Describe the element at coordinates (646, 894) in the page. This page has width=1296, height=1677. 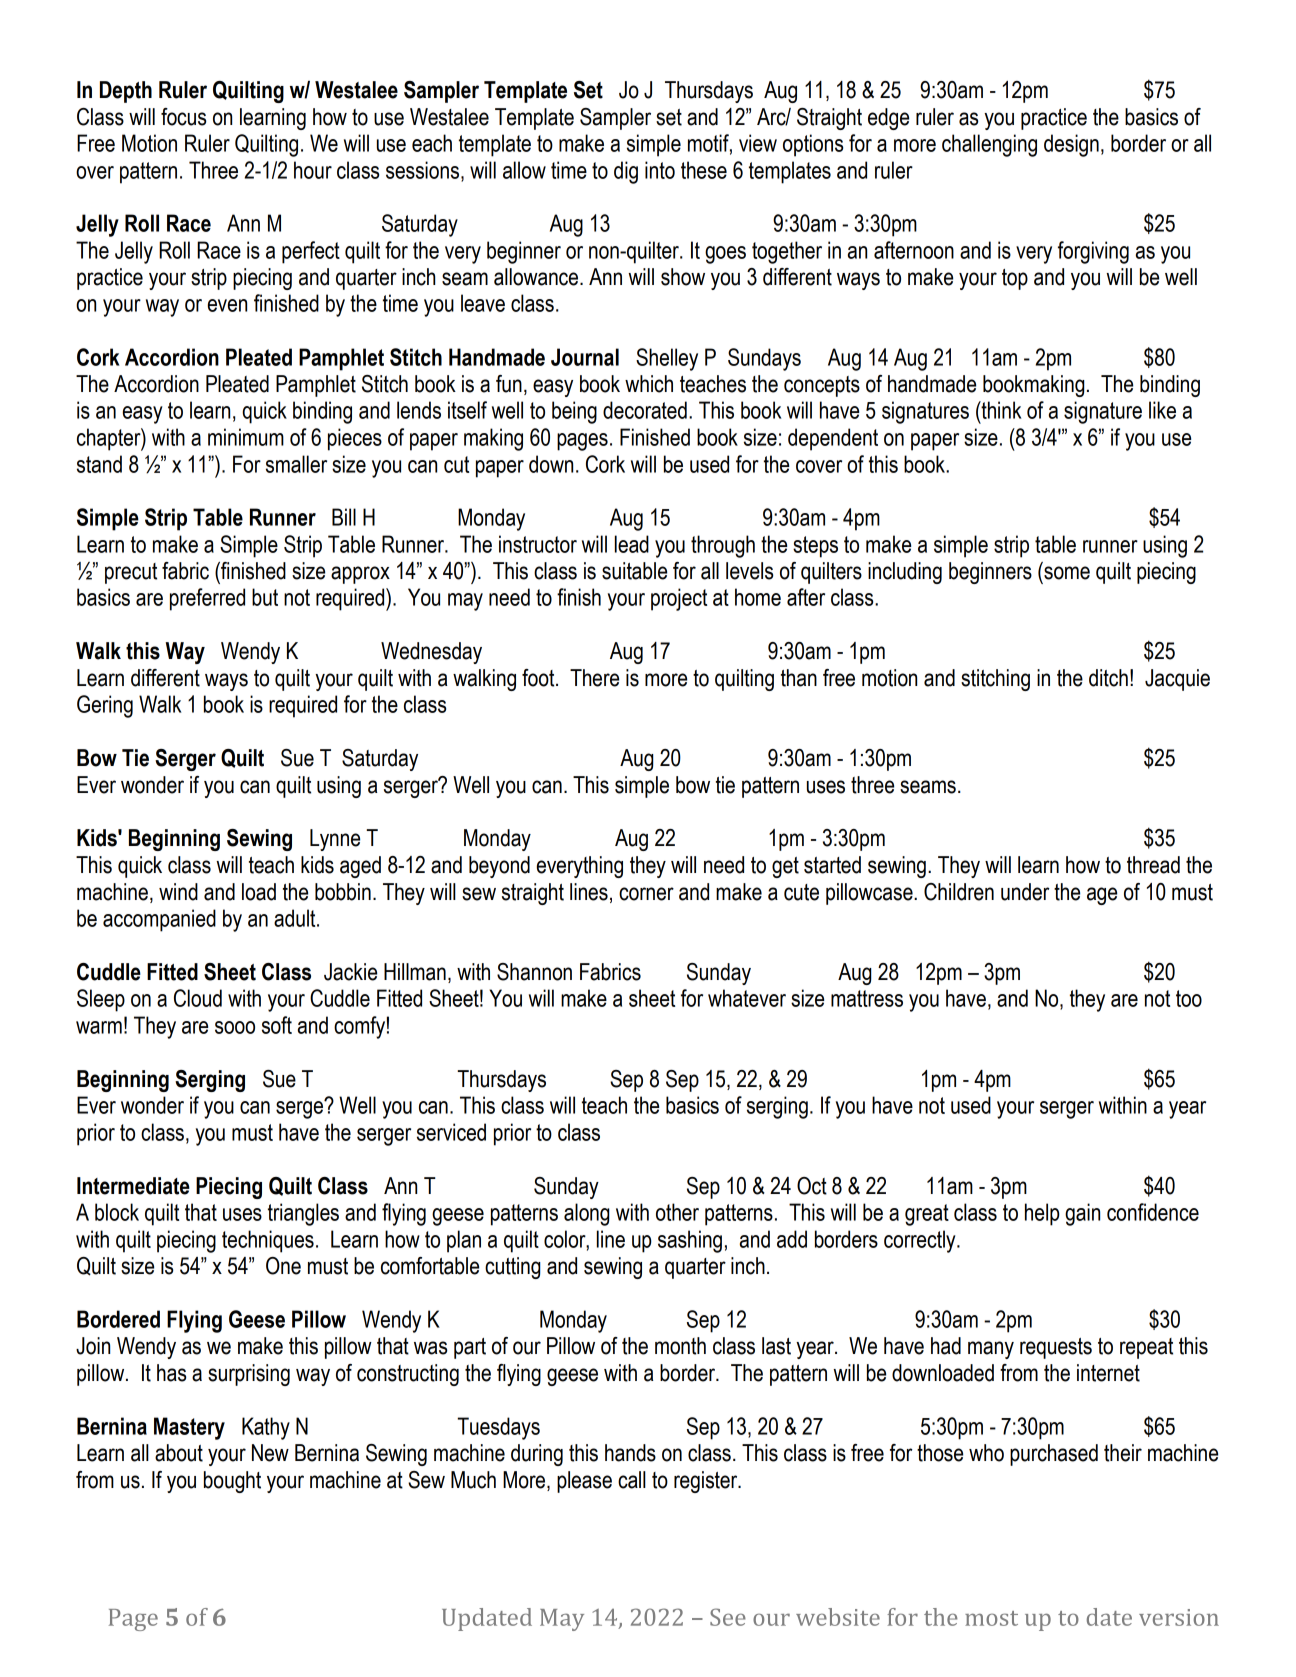
I see `corner` at that location.
